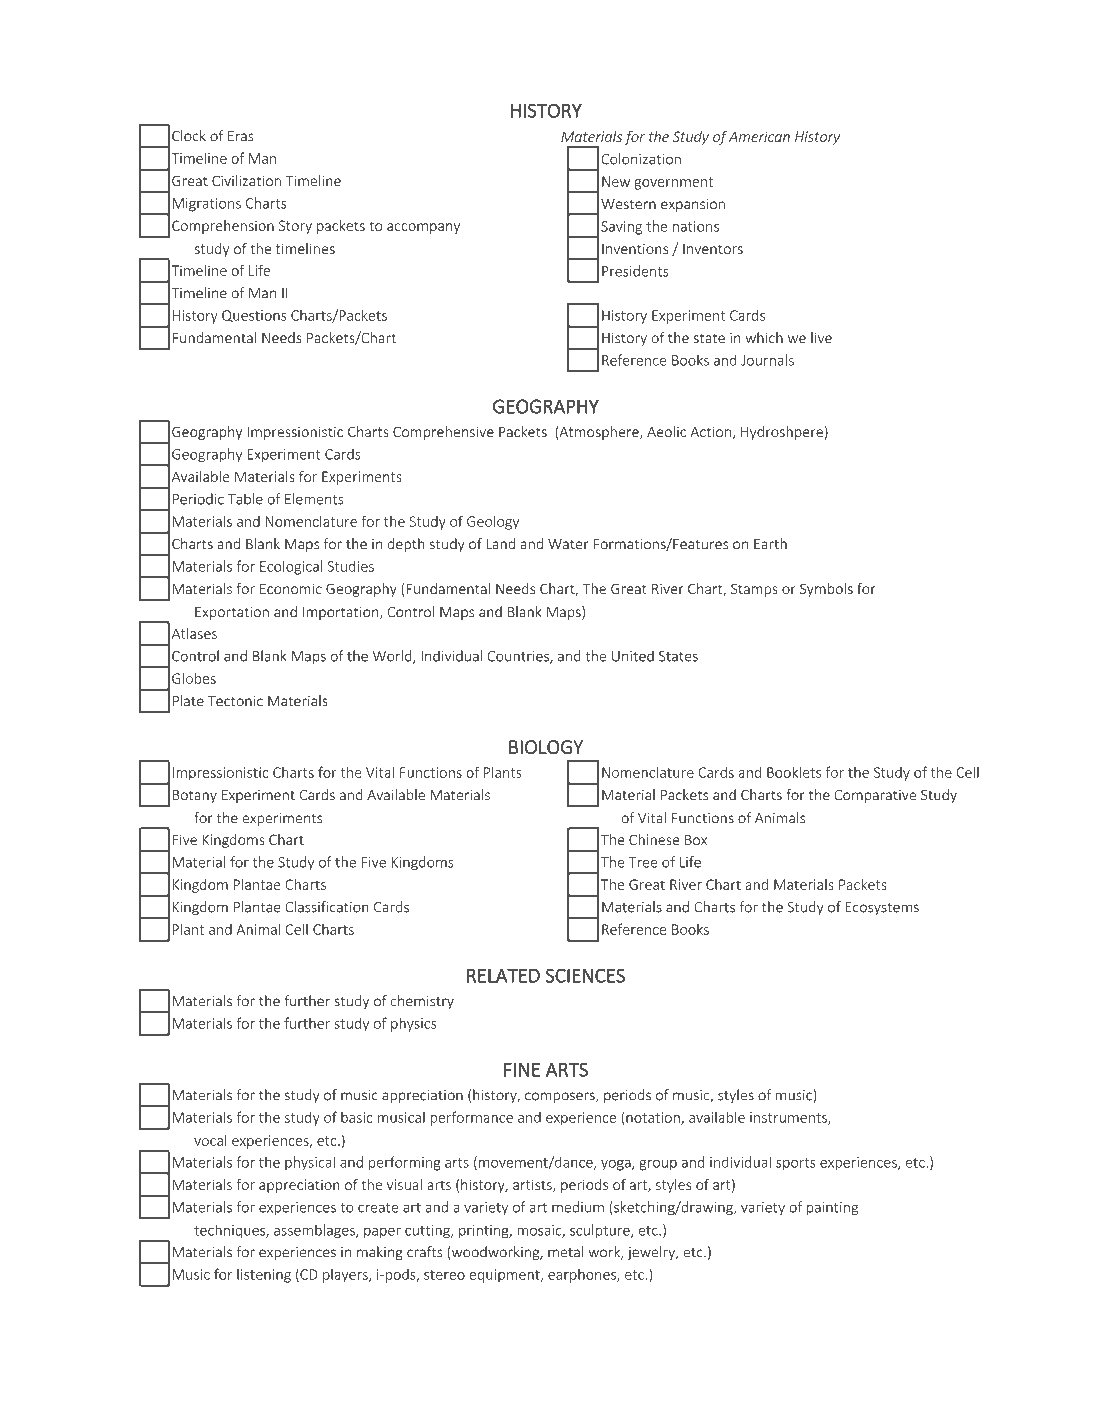 This screenshot has width=1099, height=1423. Describe the element at coordinates (616, 181) in the screenshot. I see `New` at that location.
